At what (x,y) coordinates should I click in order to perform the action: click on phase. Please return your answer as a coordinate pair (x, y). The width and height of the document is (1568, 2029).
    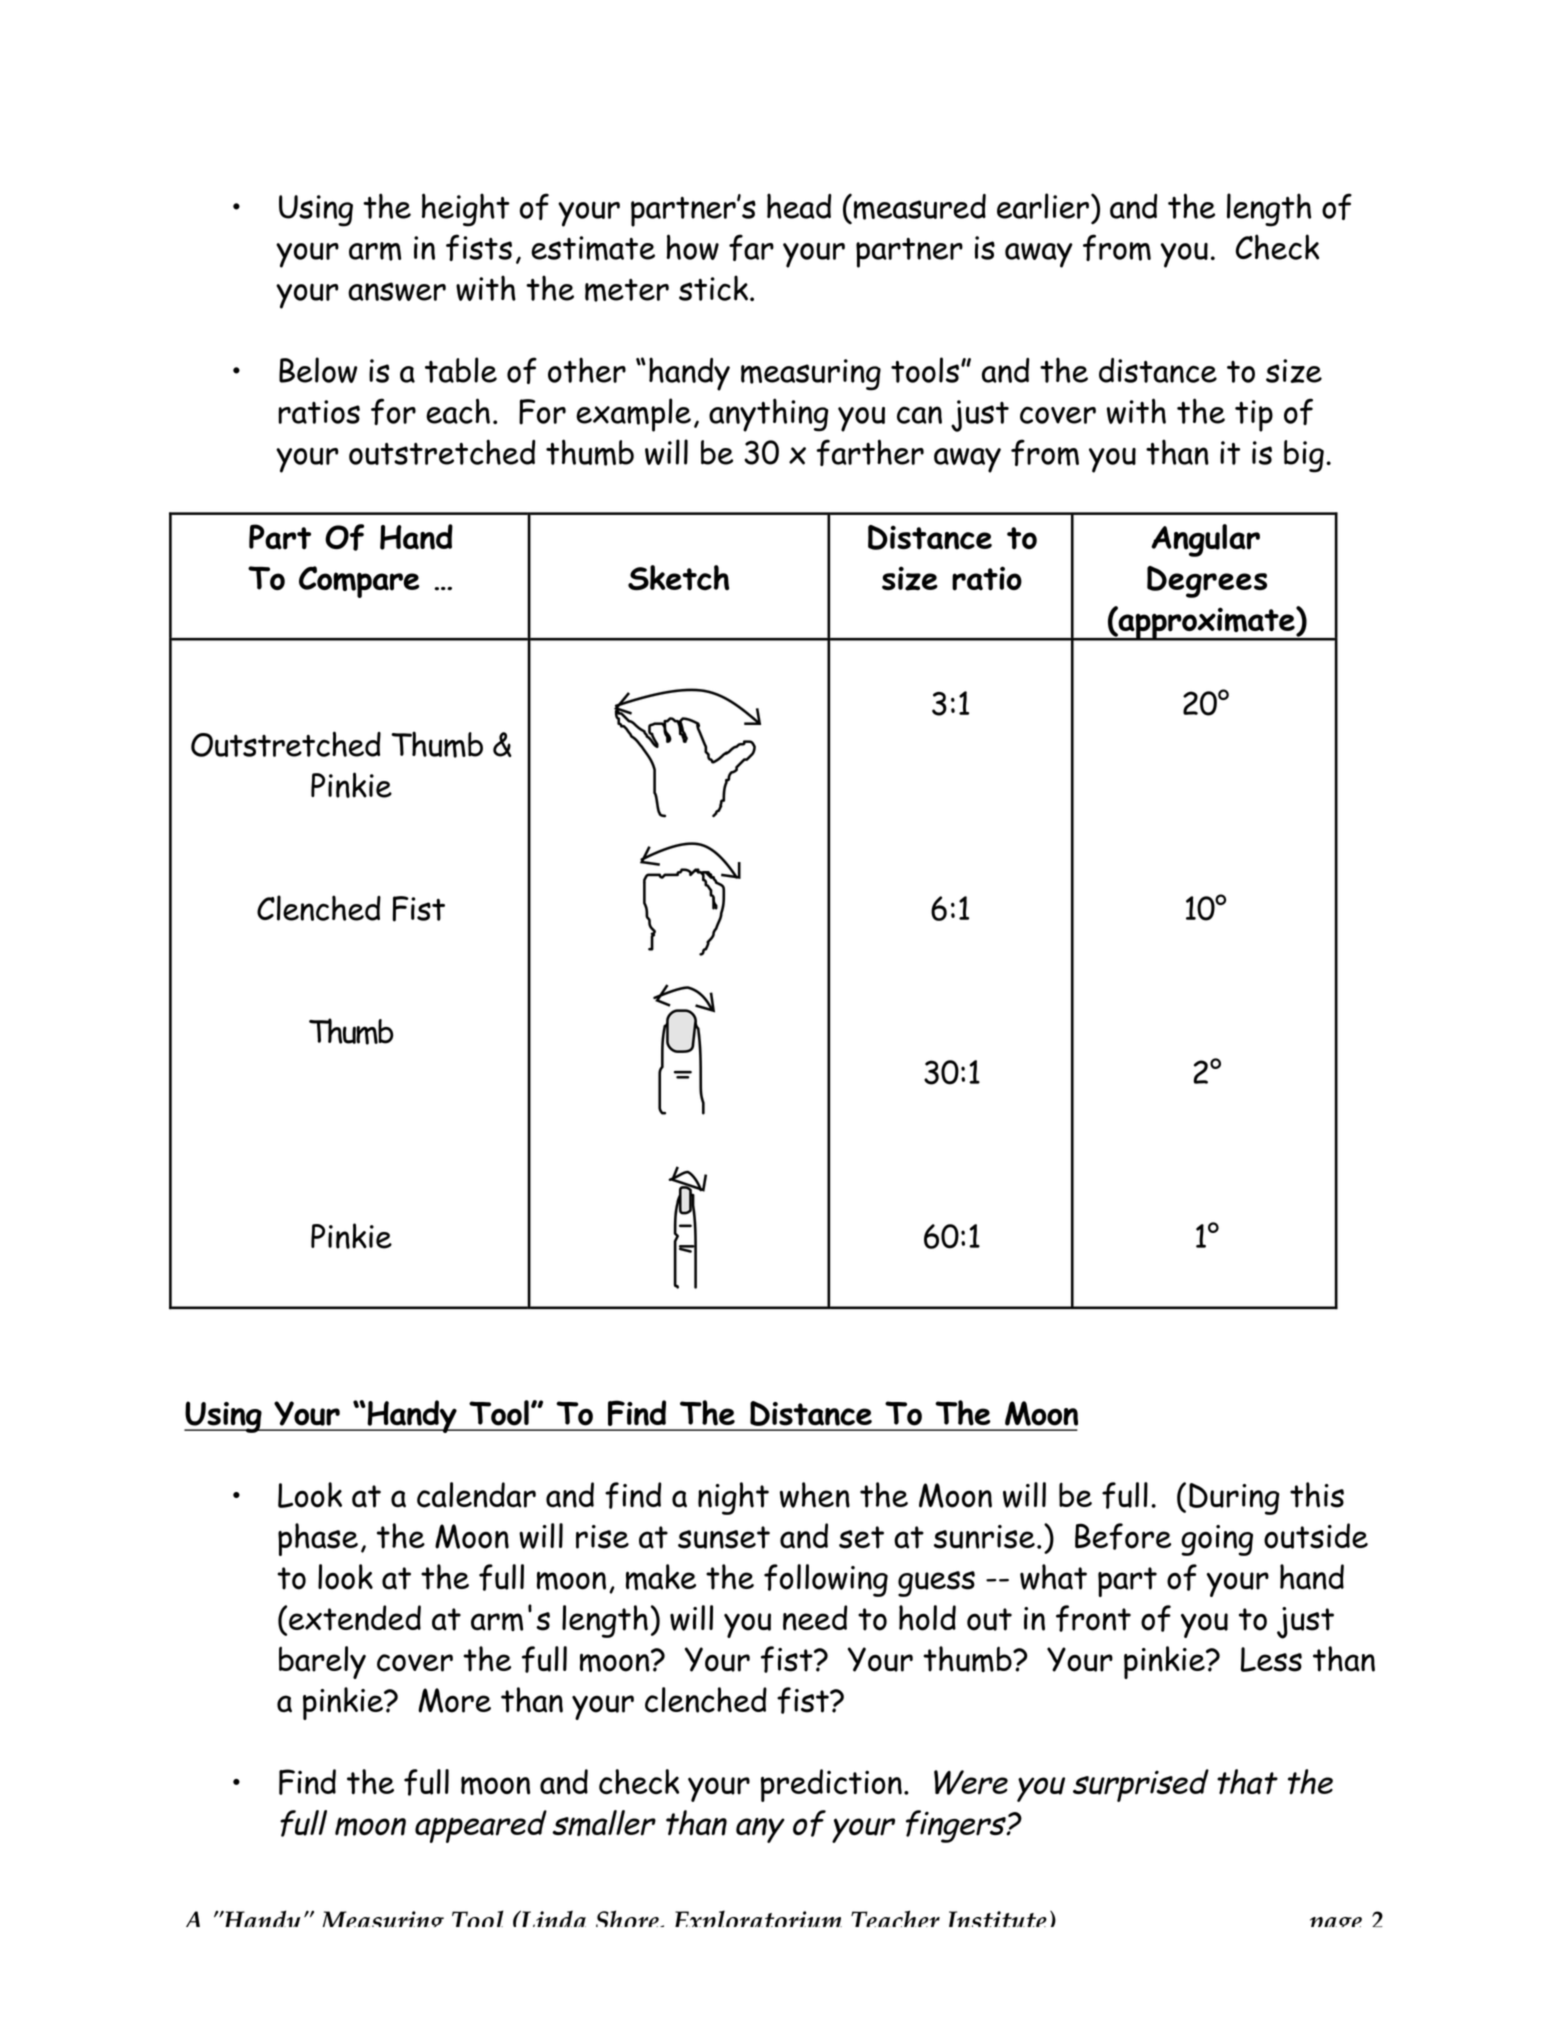
    Looking at the image, I should click on (318, 1539).
